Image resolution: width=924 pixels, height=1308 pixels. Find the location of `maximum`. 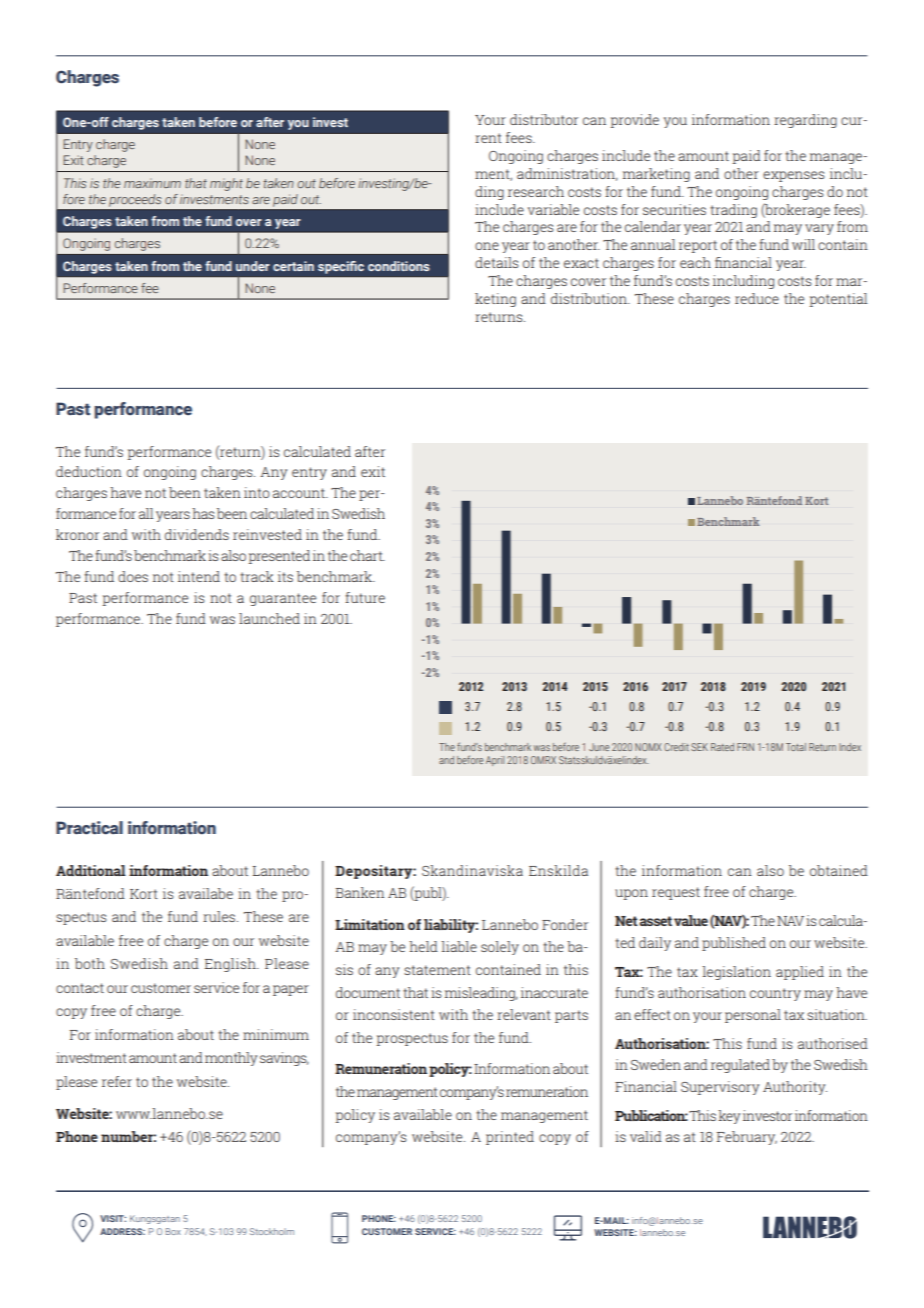

maximum is located at coordinates (152, 183).
